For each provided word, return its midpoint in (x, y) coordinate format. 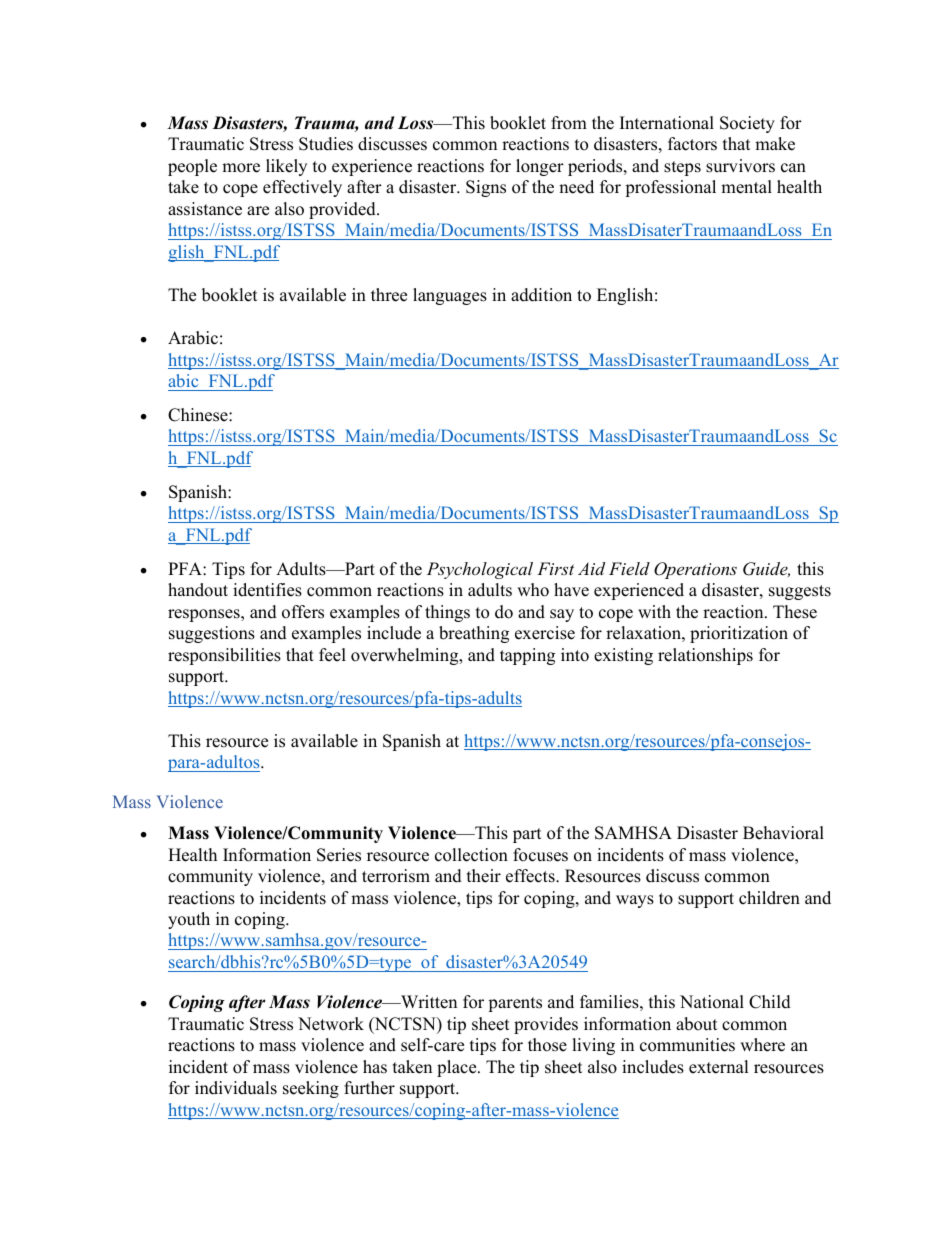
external (719, 1067)
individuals (236, 1088)
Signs (486, 188)
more (241, 168)
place (458, 1068)
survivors (740, 166)
